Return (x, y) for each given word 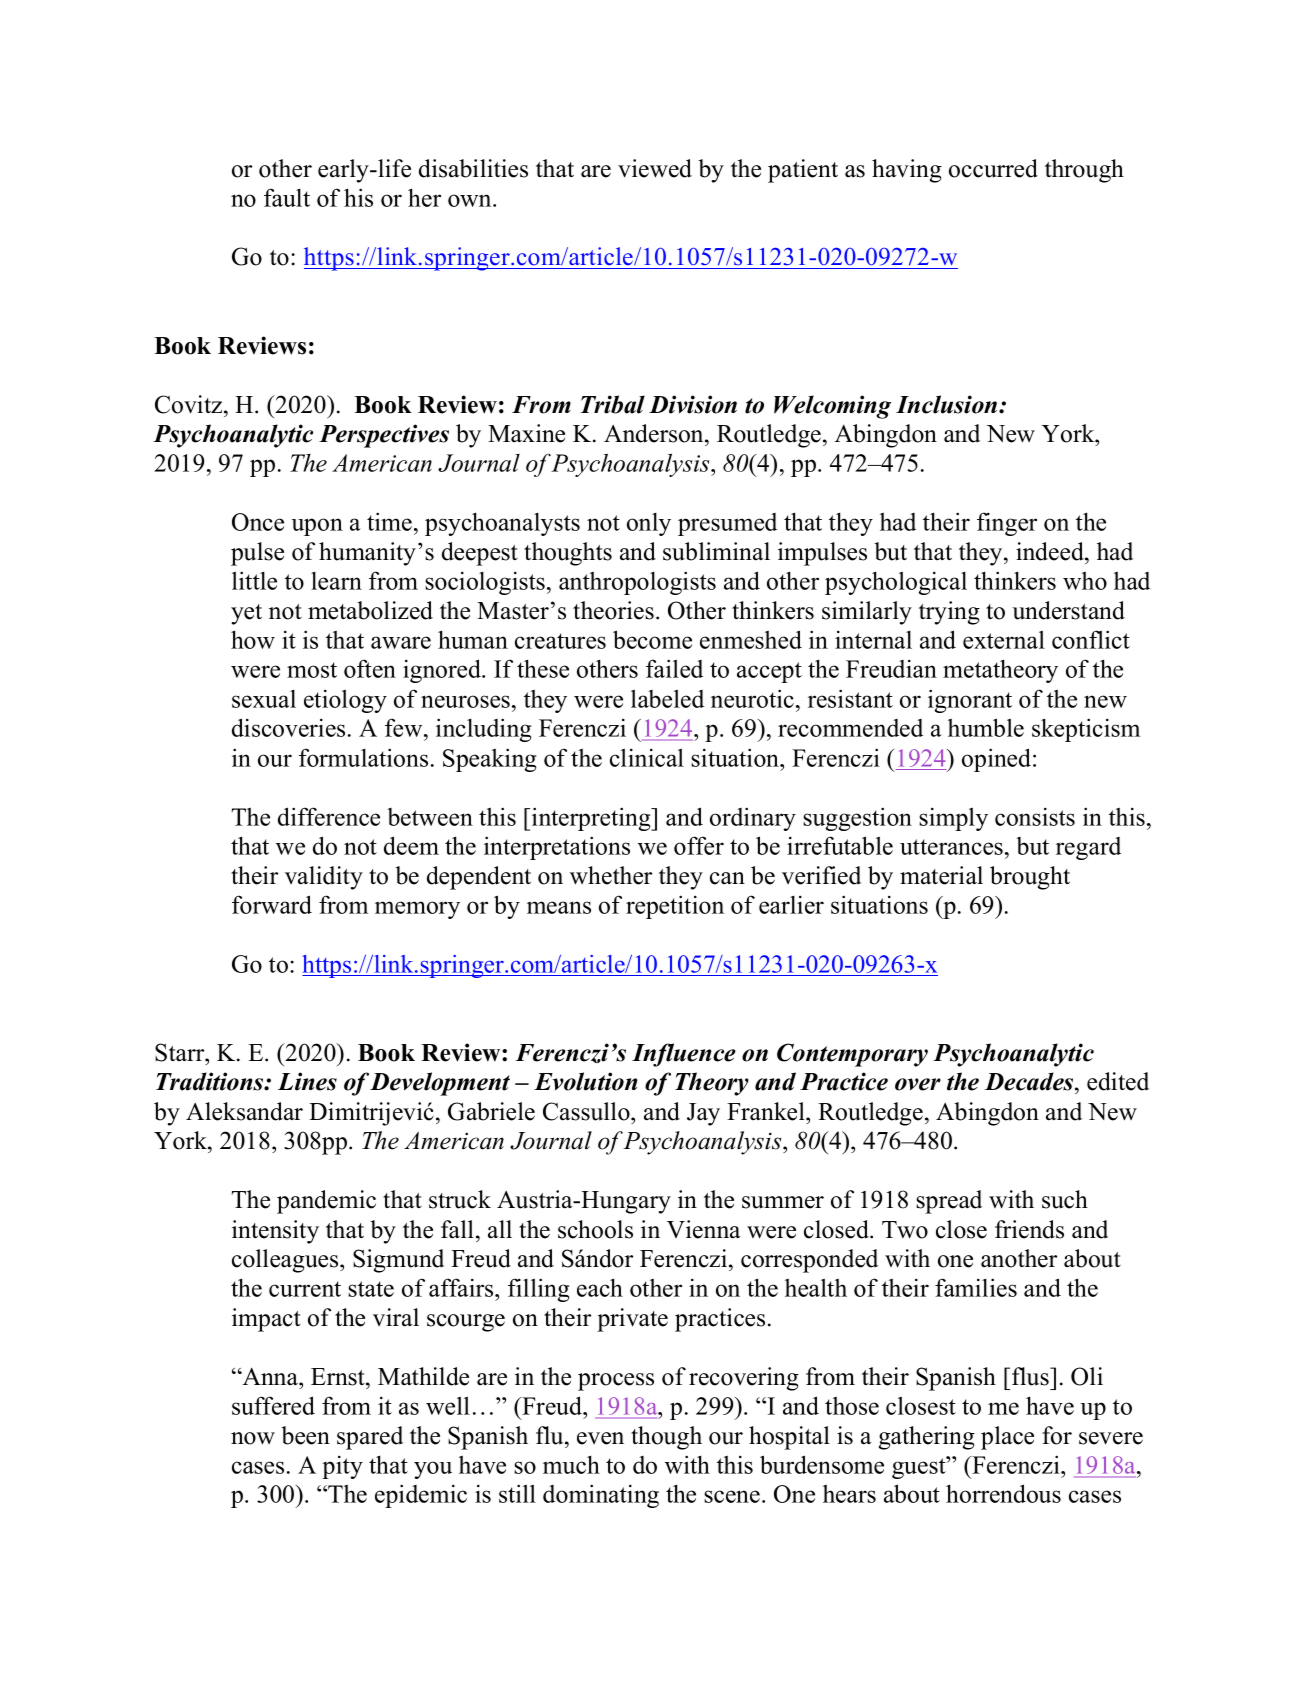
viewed (655, 168)
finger (1007, 524)
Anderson (655, 433)
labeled (667, 698)
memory (417, 910)
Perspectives (384, 436)
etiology (345, 701)
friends (1029, 1229)
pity (342, 1467)
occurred (993, 168)
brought (1030, 878)
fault (287, 197)
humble (986, 727)
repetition (675, 907)
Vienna (703, 1229)
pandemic (326, 1202)
